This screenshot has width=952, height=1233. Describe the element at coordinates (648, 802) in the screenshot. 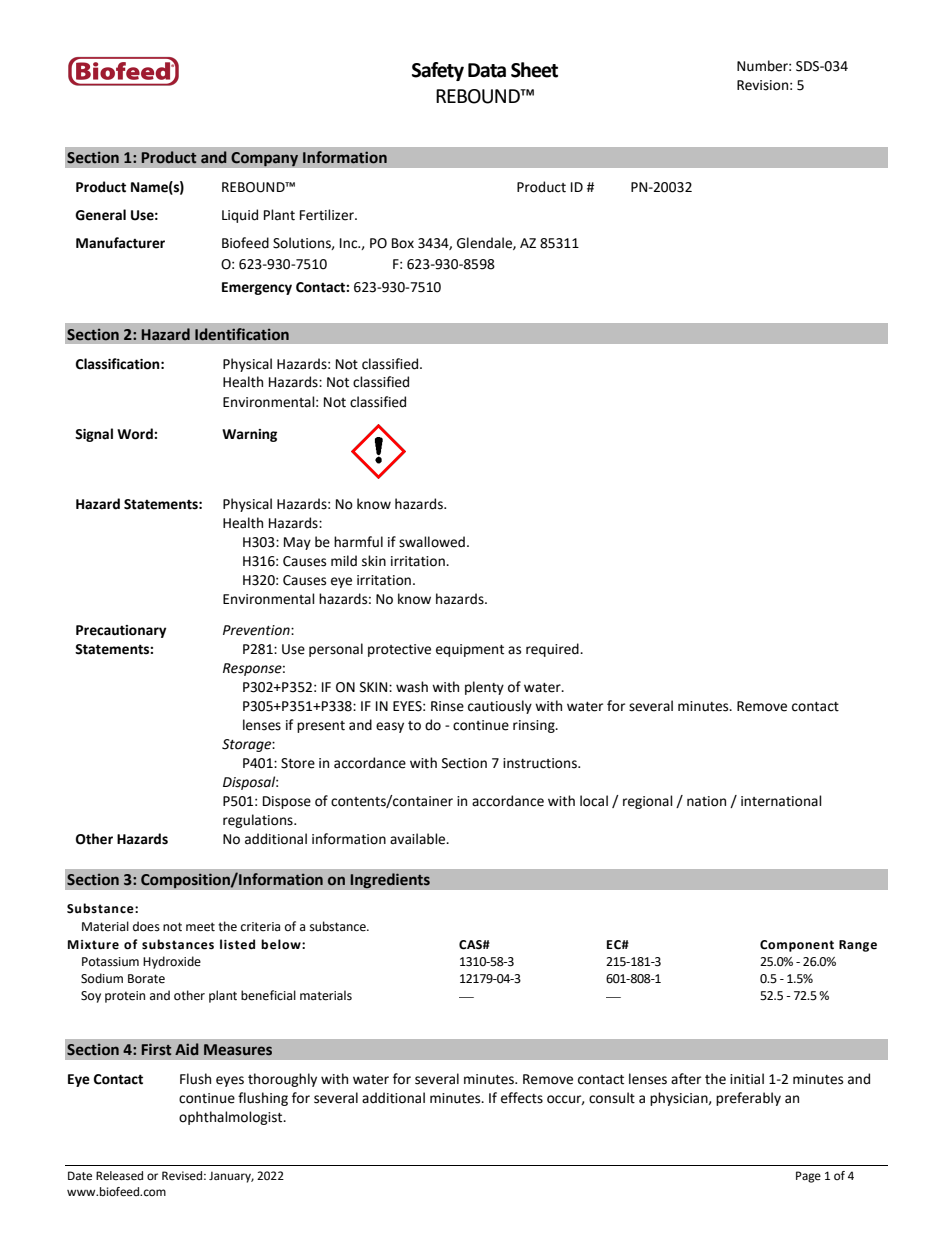

I see `regional` at that location.
